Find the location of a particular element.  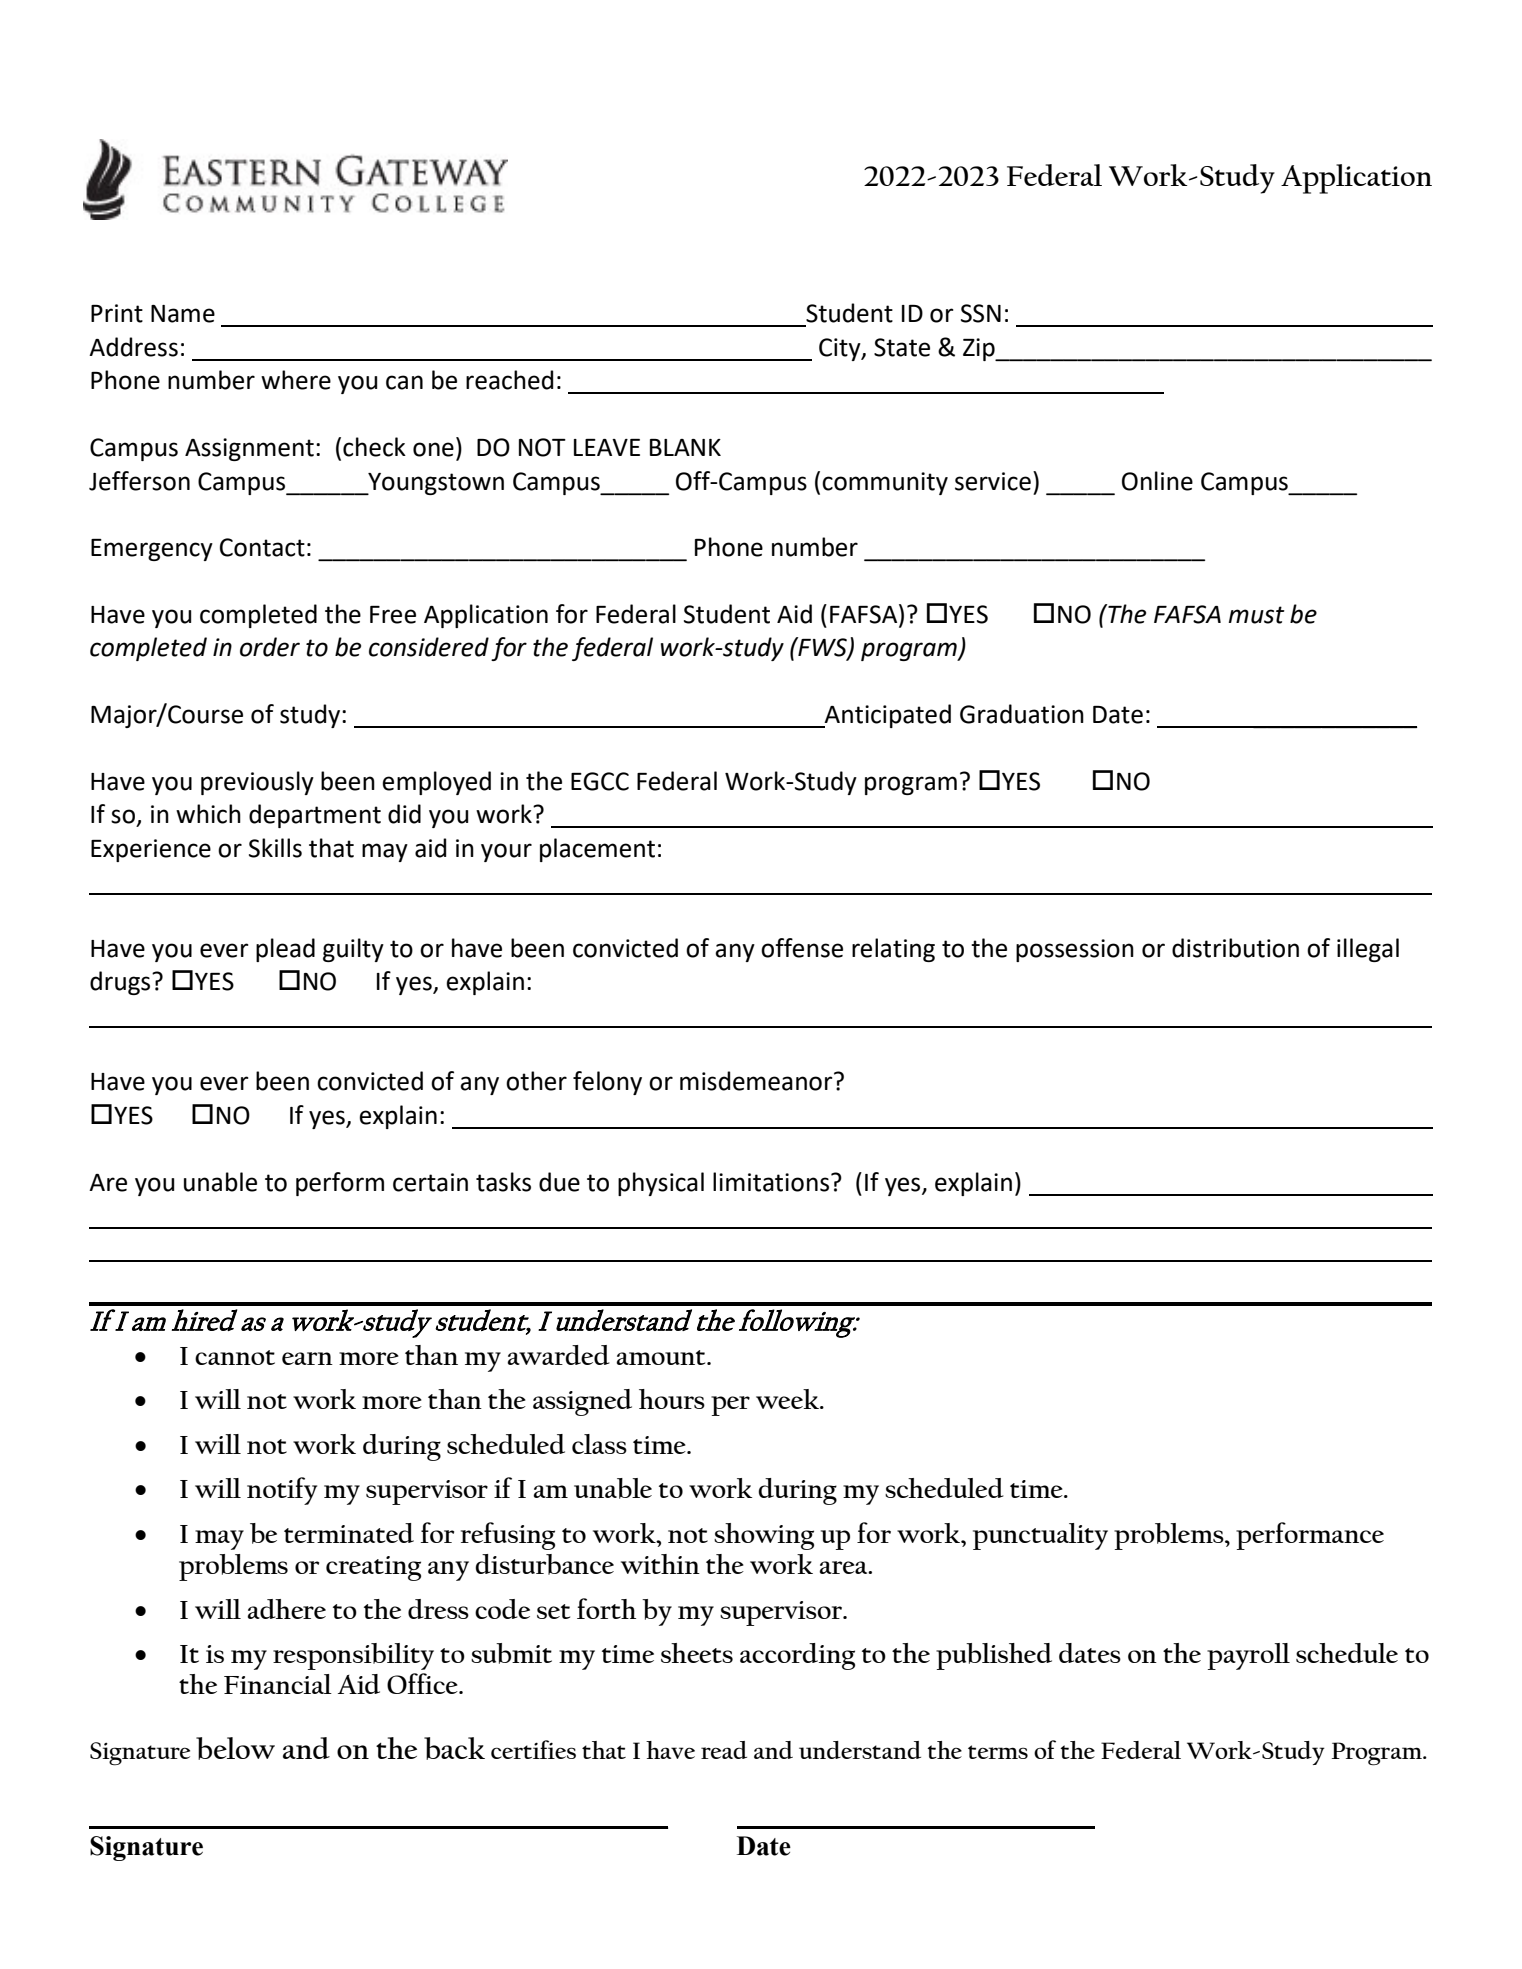

punctuality is located at coordinates (1040, 1536).
